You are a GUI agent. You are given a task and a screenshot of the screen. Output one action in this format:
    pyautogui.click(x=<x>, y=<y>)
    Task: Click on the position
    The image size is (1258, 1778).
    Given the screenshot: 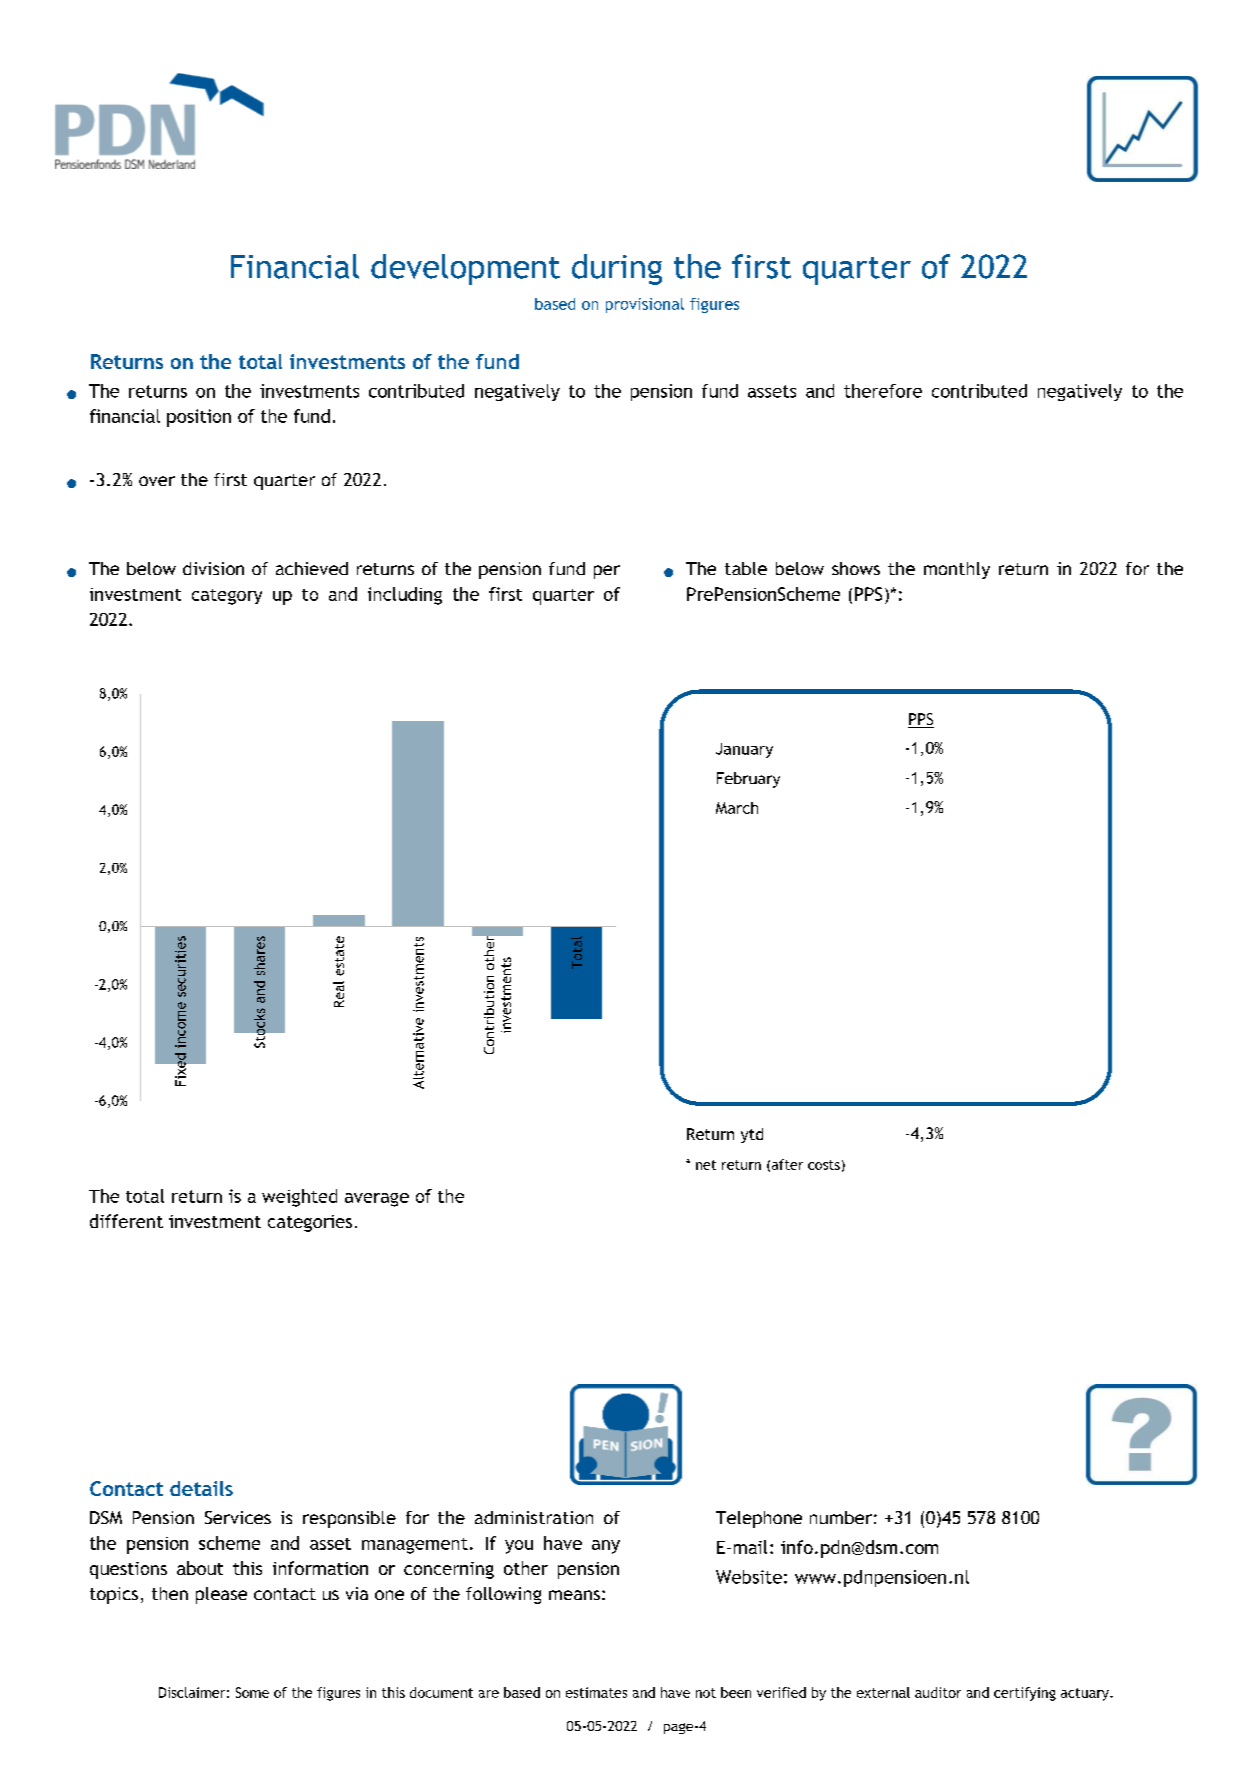 What is the action you would take?
    pyautogui.click(x=199, y=418)
